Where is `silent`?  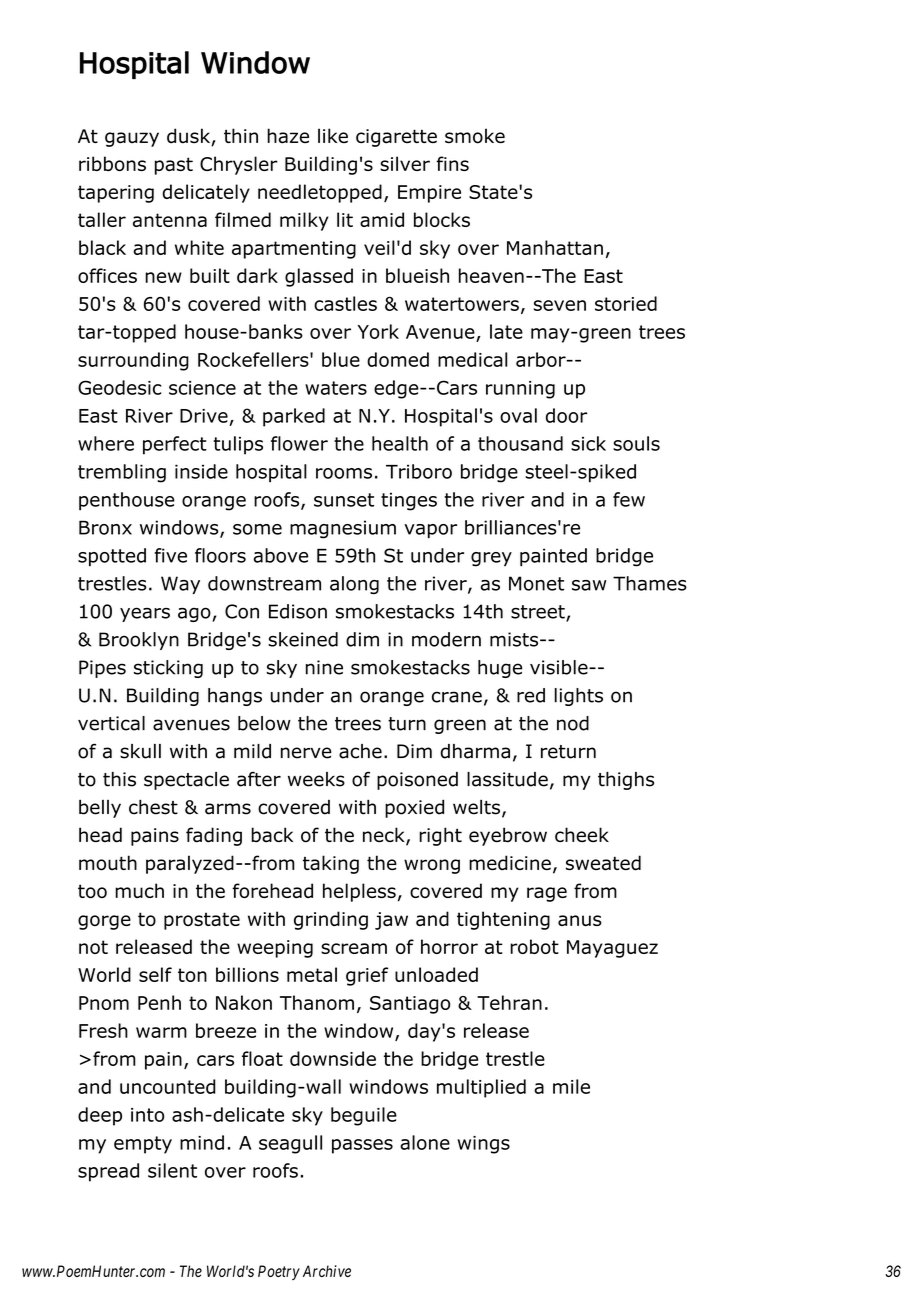
silent is located at coordinates (172, 1170).
